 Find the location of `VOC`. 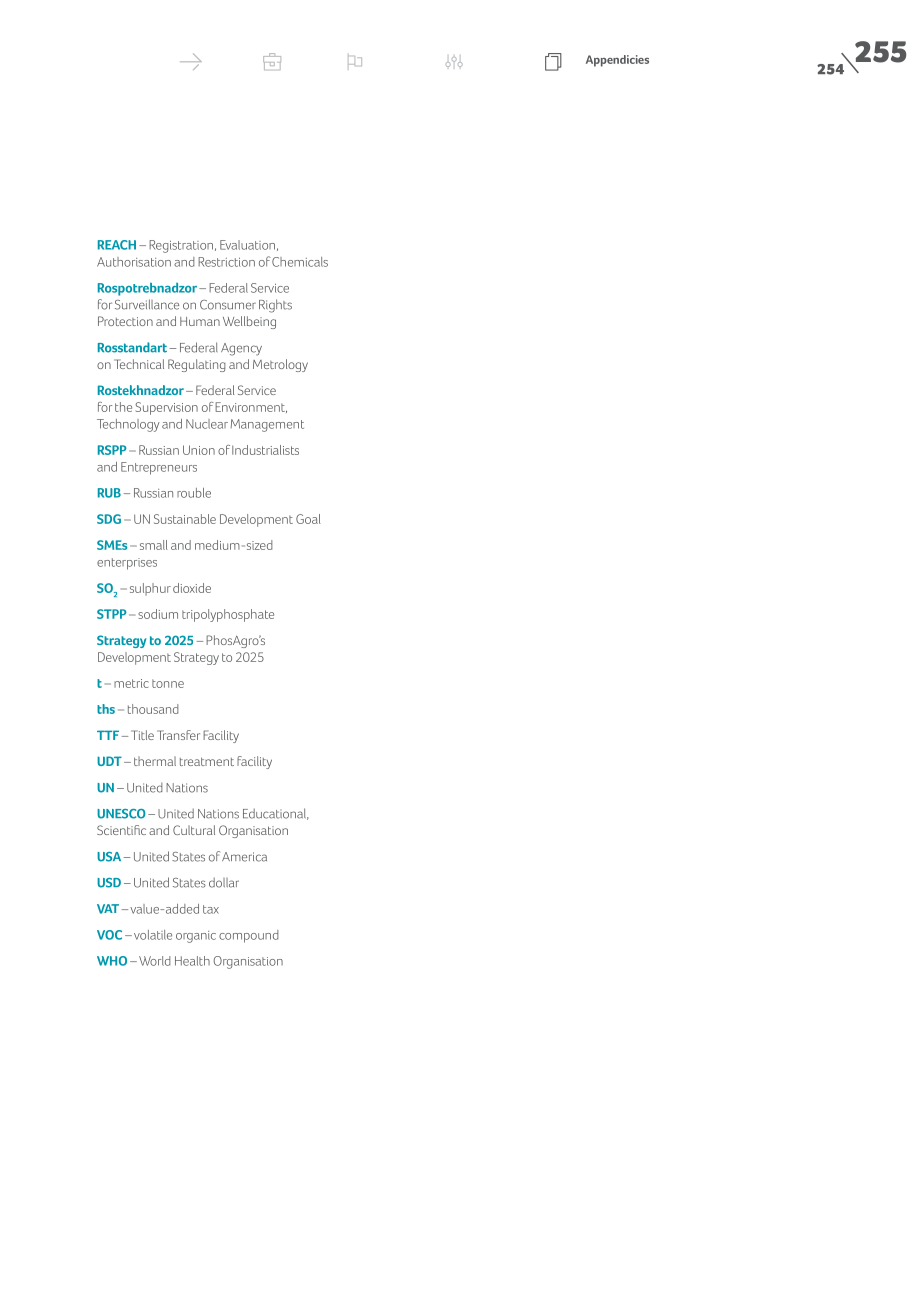

VOC is located at coordinates (109, 935).
